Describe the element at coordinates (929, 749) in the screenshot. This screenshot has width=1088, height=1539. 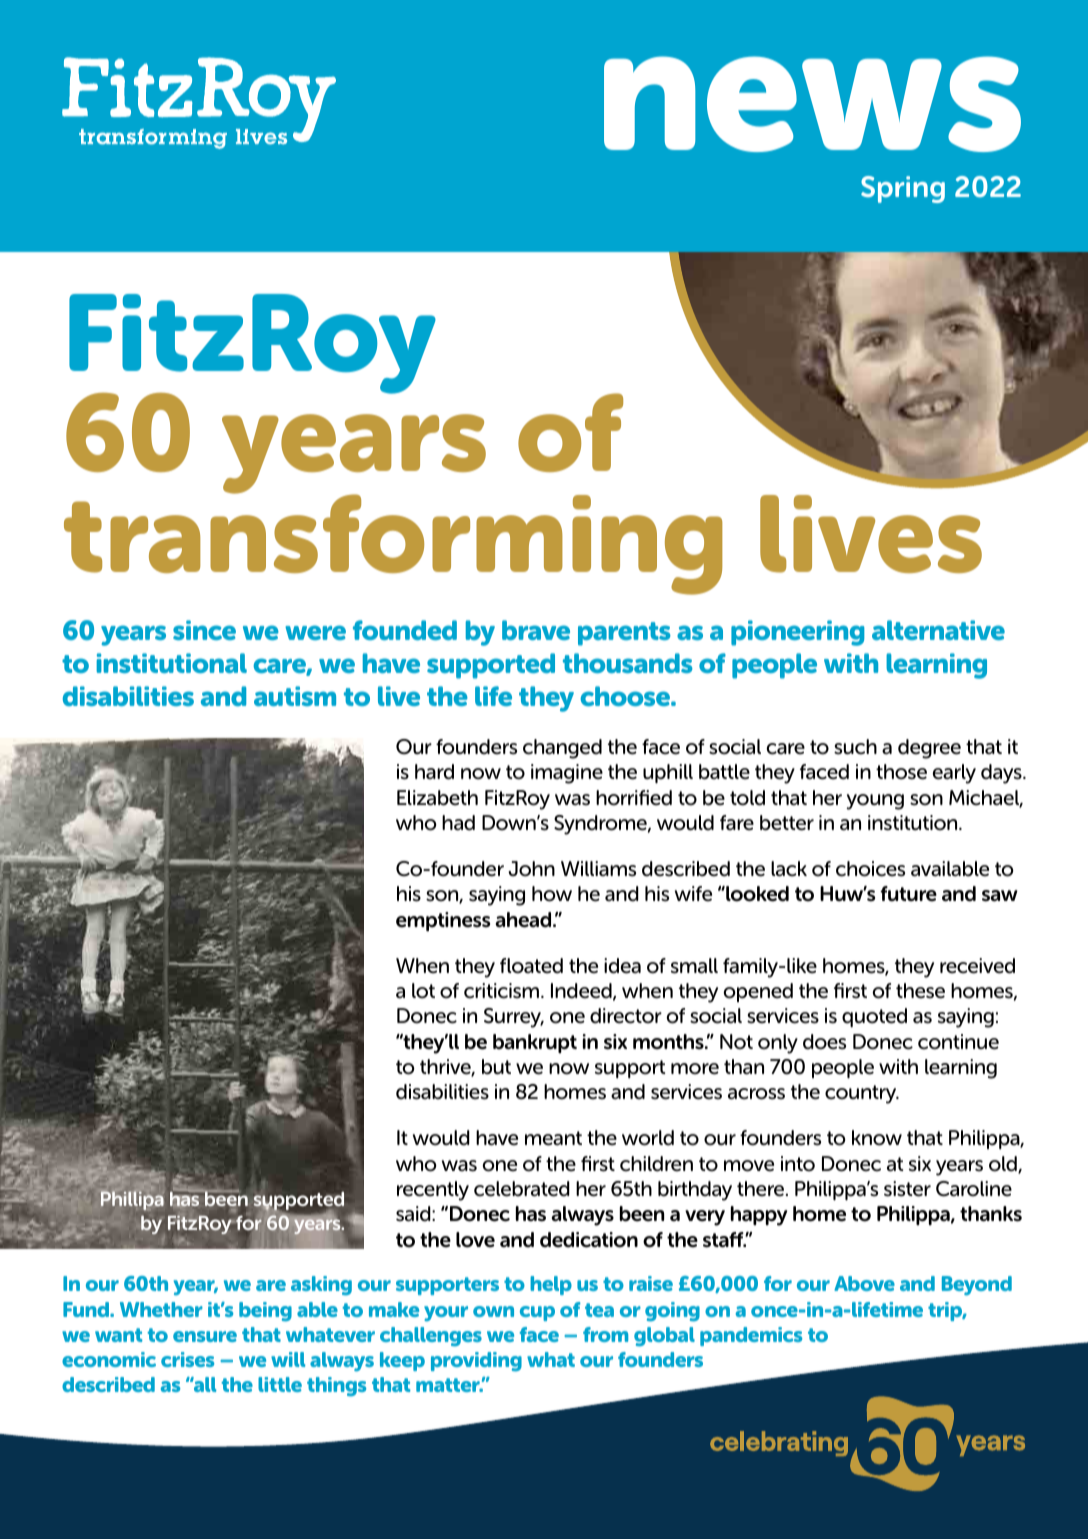
I see `degree` at that location.
